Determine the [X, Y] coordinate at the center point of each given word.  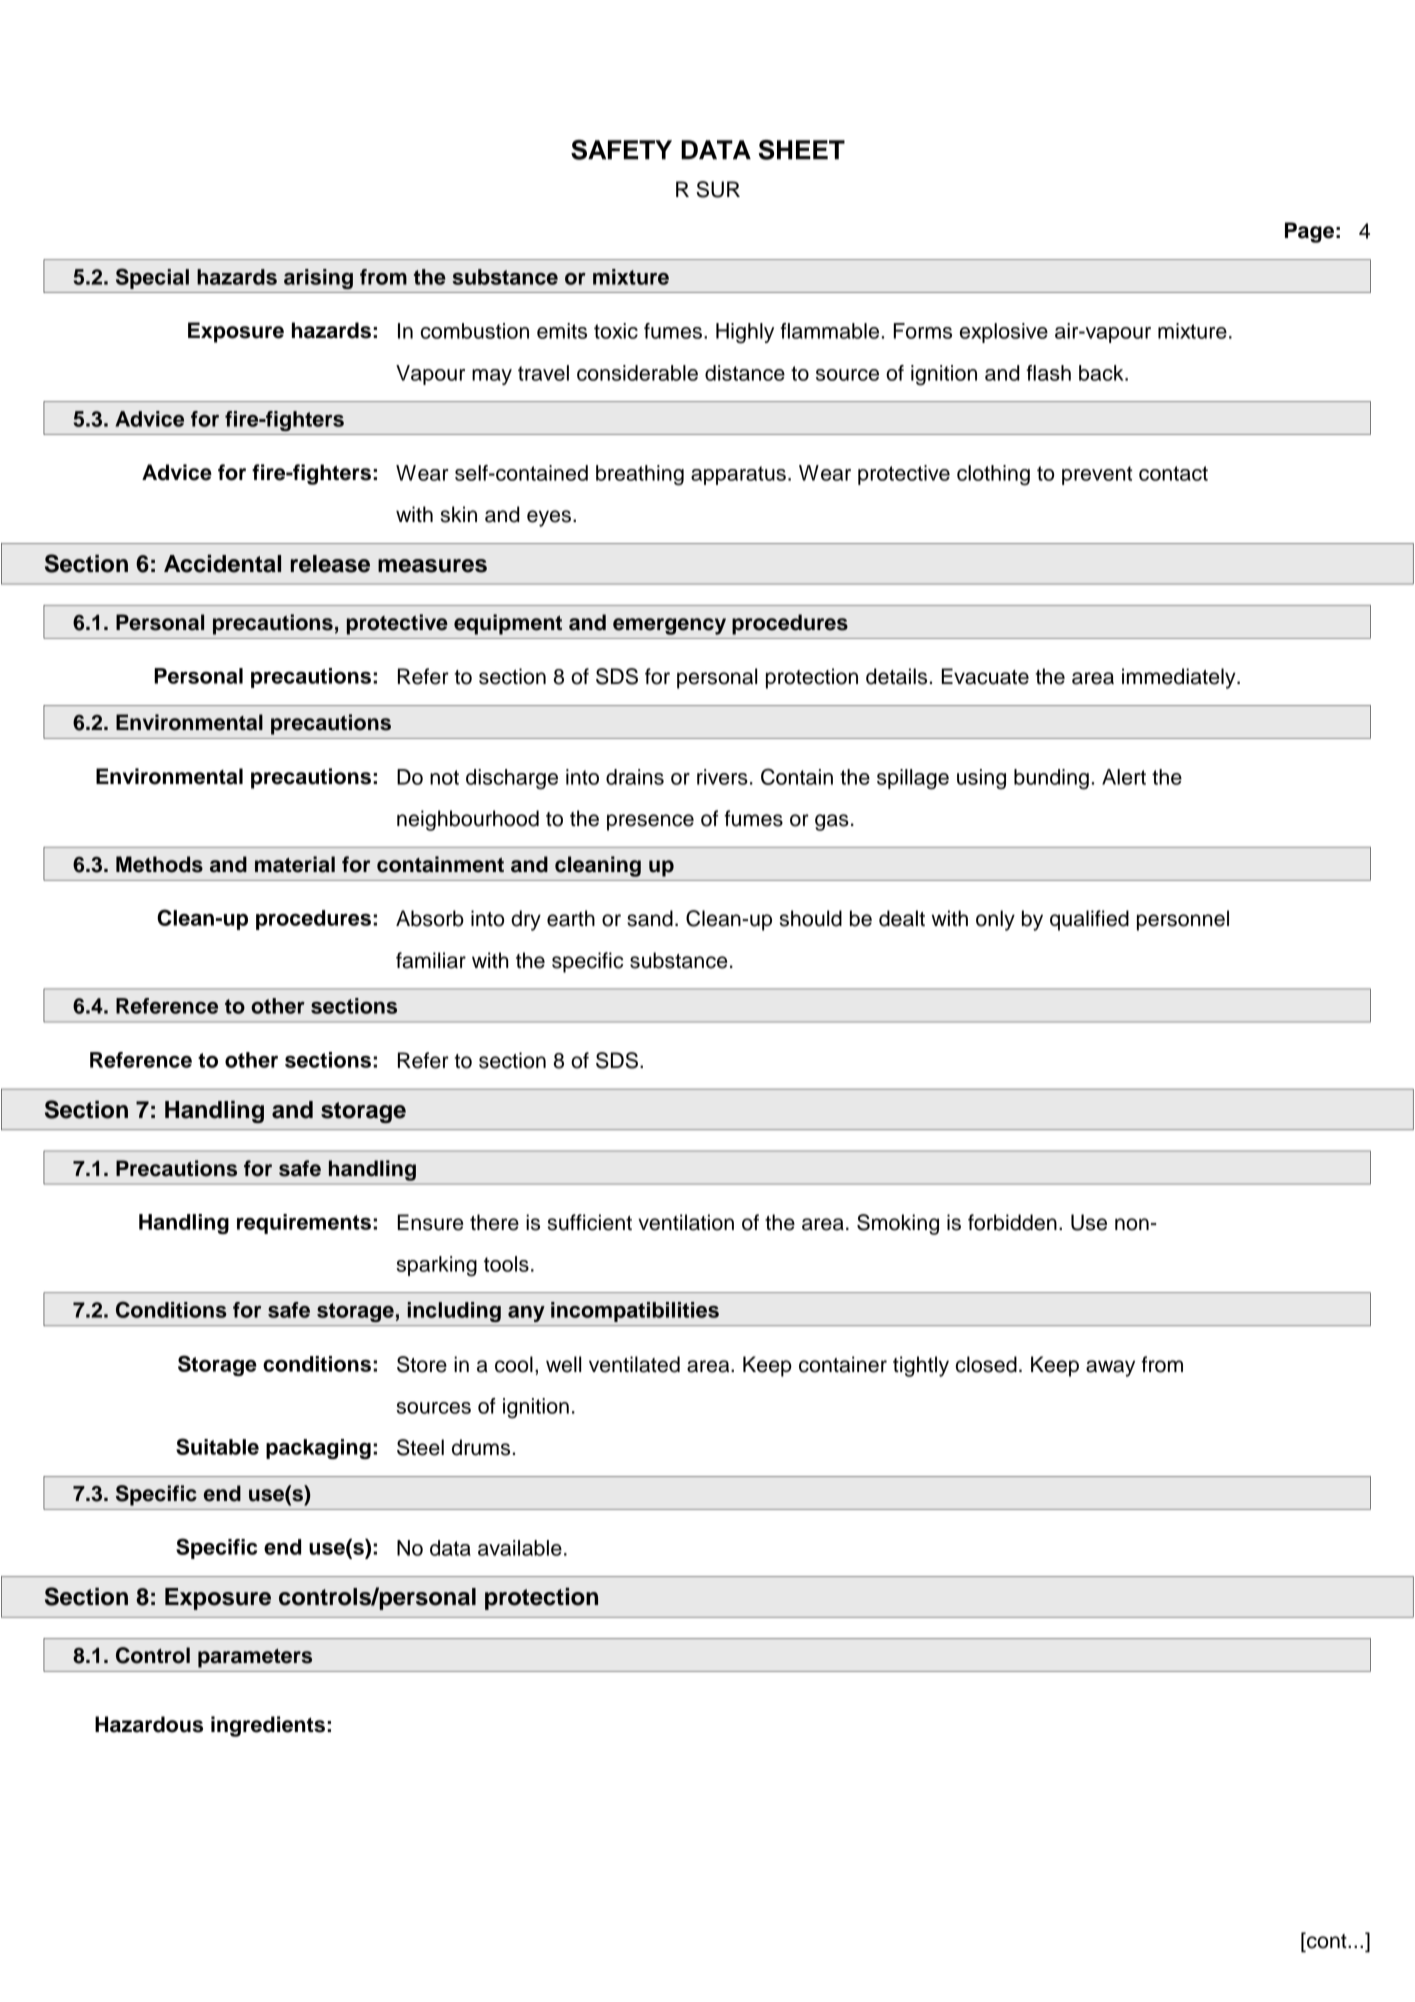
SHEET [801, 150]
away [1110, 1368]
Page [1309, 232]
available [520, 1548]
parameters [255, 1658]
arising [318, 279]
